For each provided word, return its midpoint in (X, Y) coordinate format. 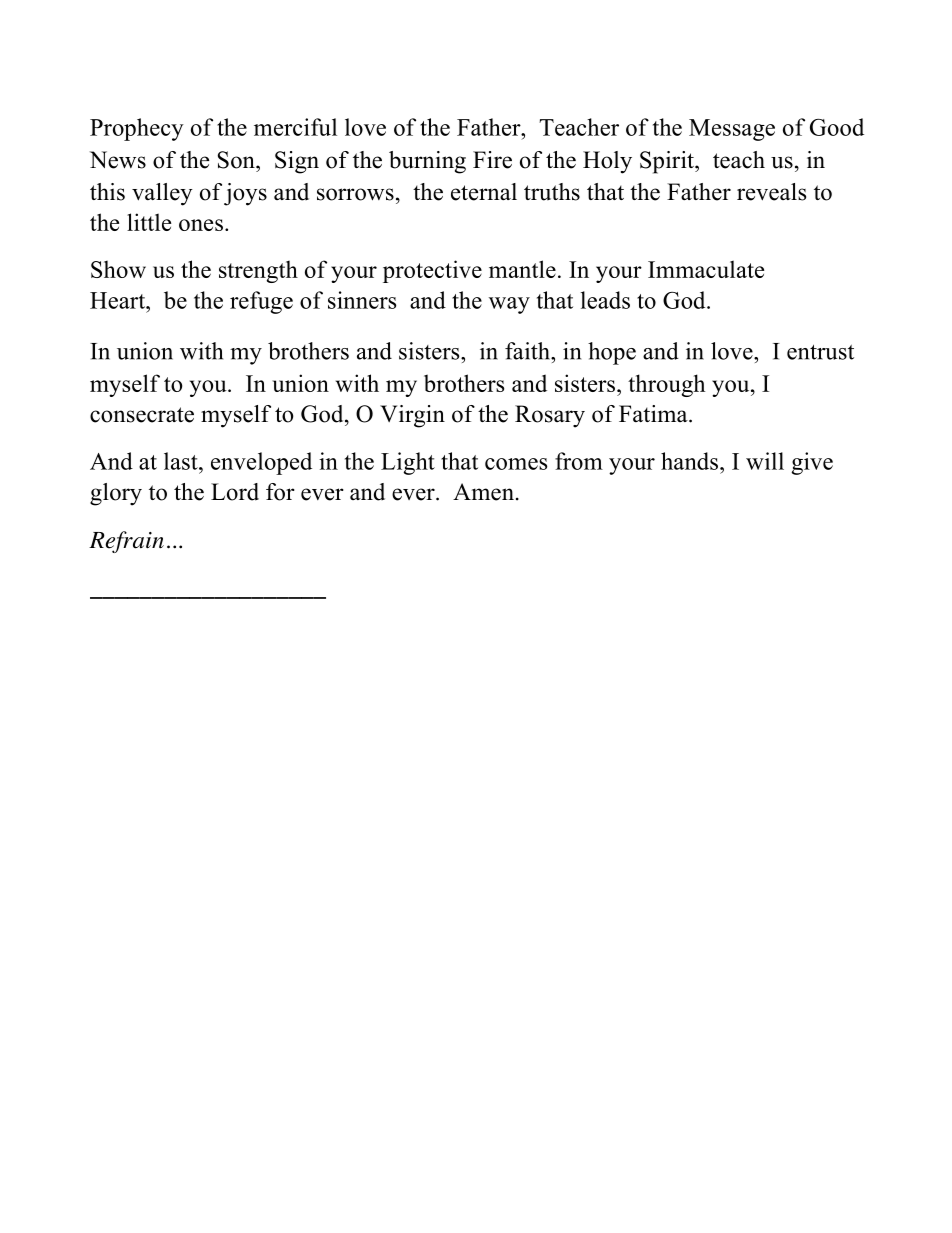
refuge (261, 302)
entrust (820, 352)
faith (528, 351)
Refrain (126, 542)
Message (732, 130)
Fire (492, 160)
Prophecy (137, 129)
